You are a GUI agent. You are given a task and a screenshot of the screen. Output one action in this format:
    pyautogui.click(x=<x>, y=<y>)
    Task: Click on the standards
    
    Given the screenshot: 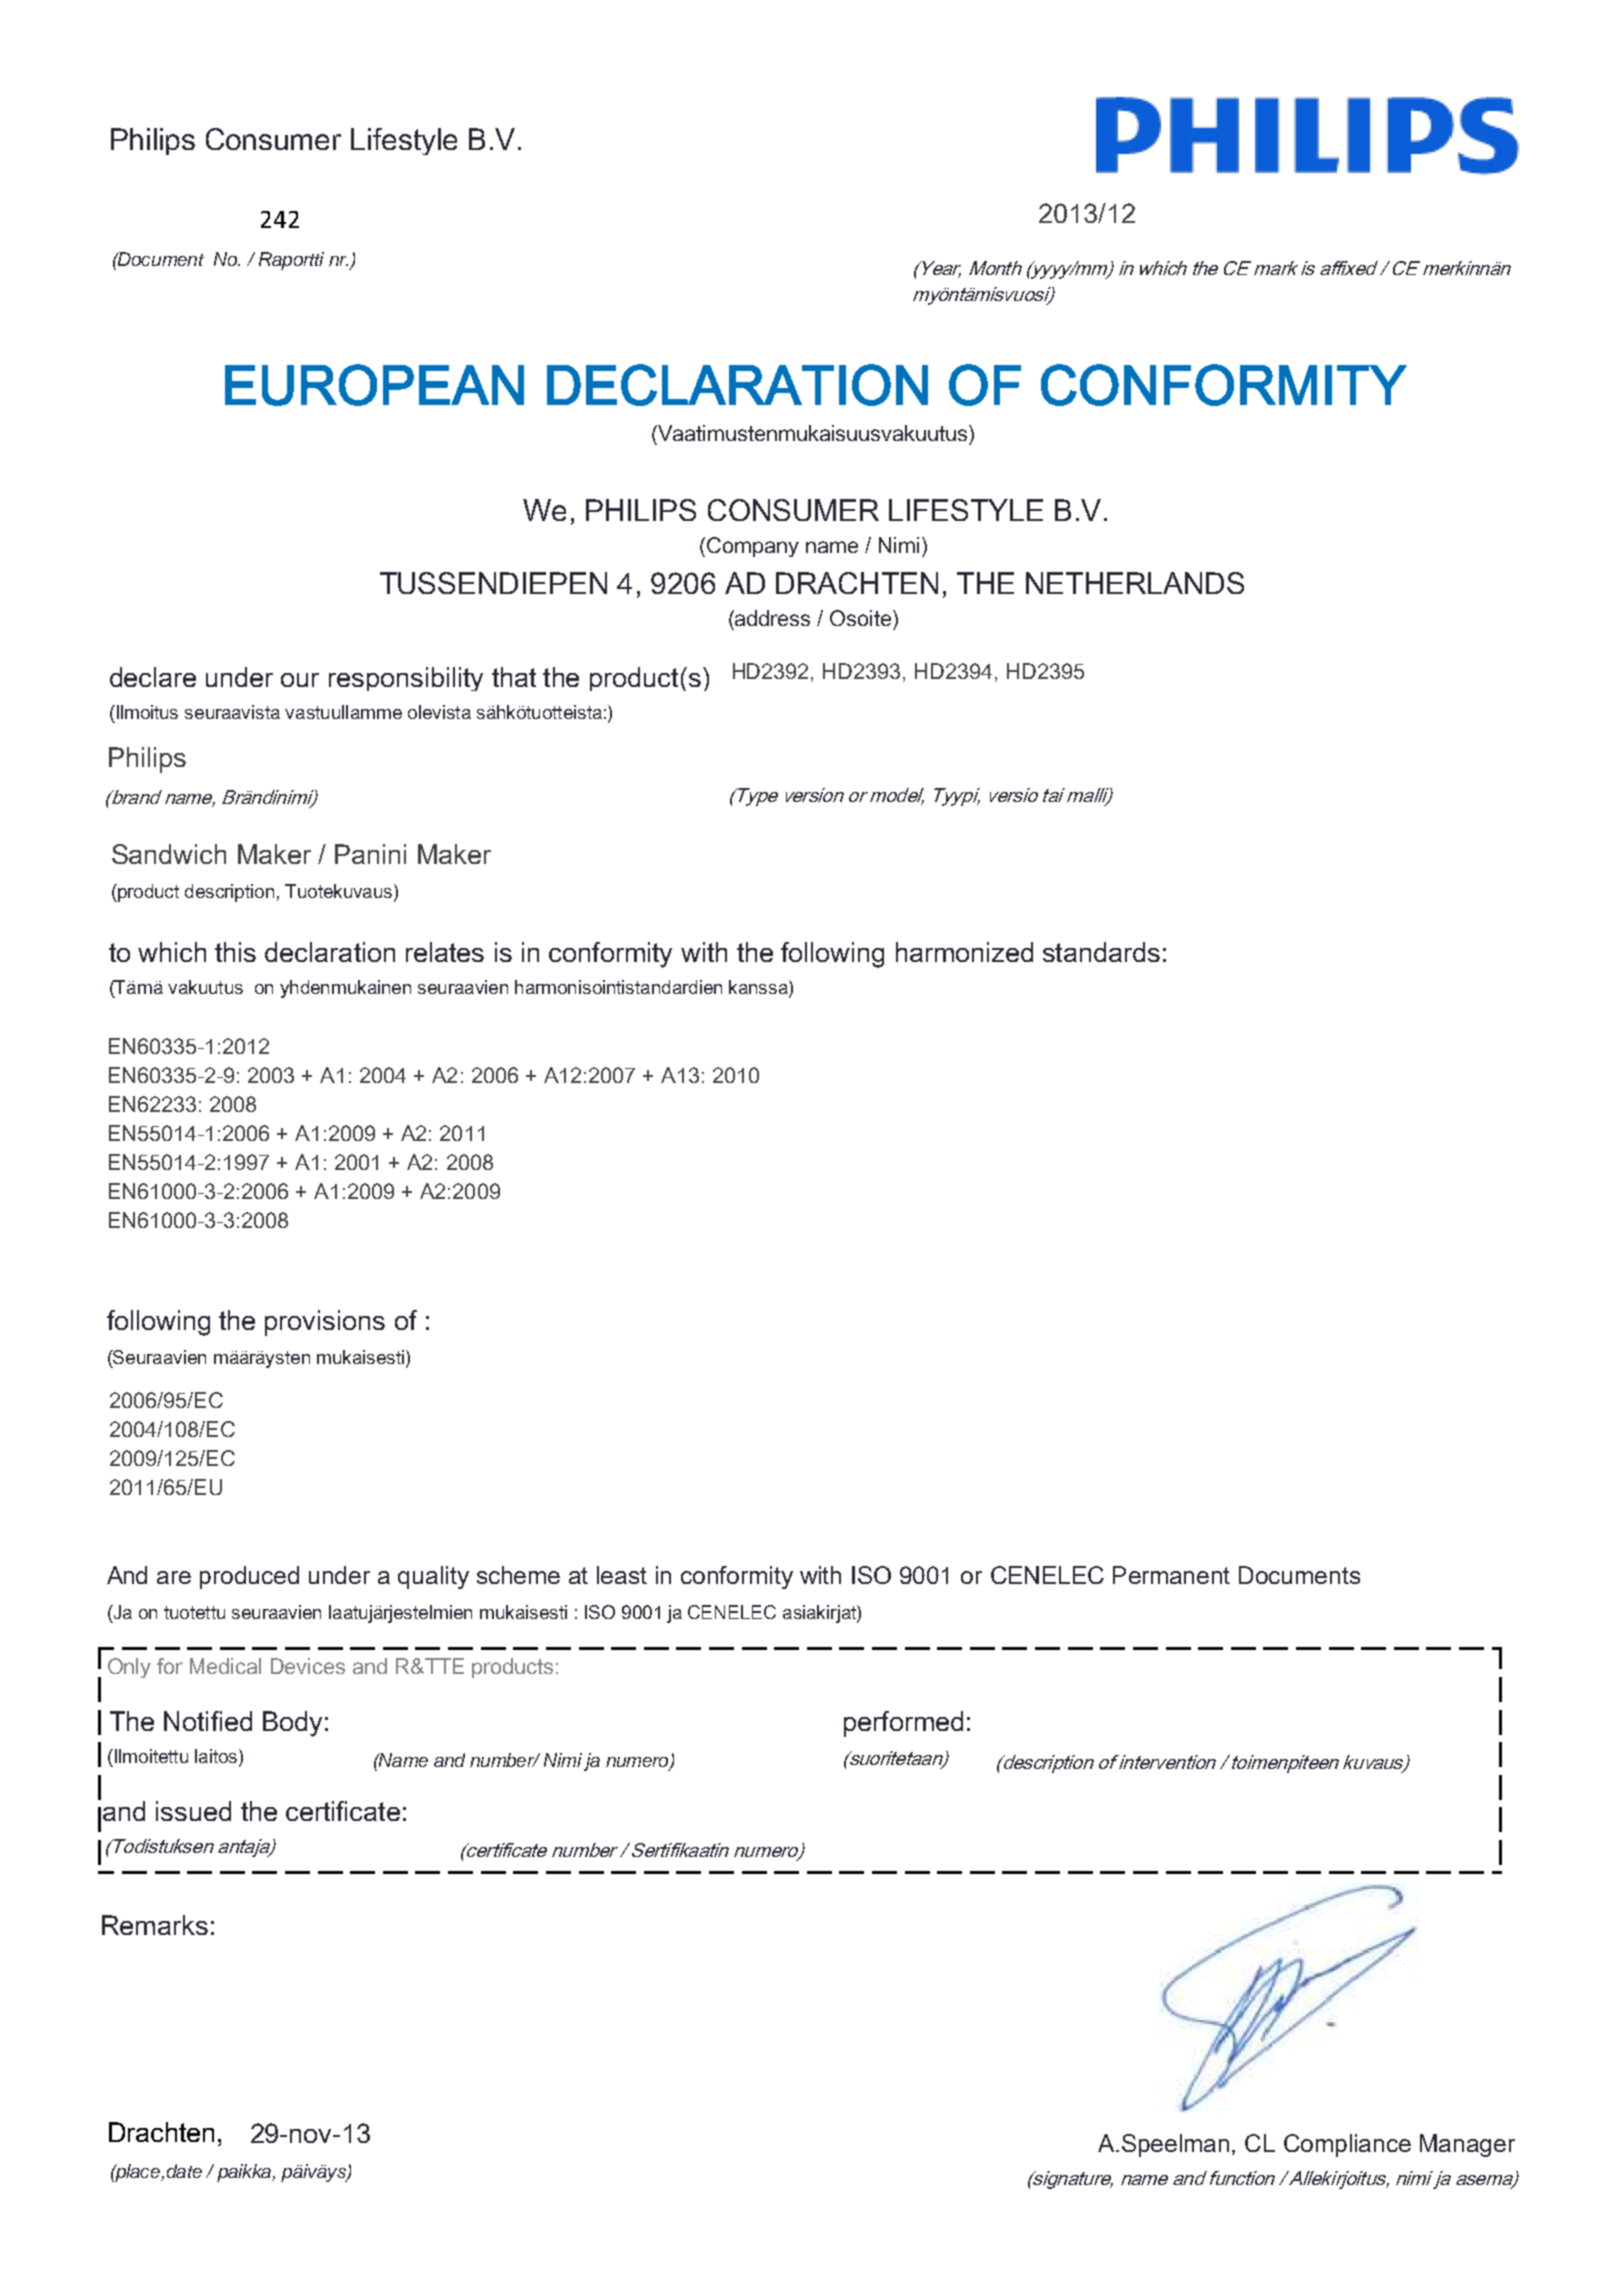 What is the action you would take?
    pyautogui.click(x=1101, y=952)
